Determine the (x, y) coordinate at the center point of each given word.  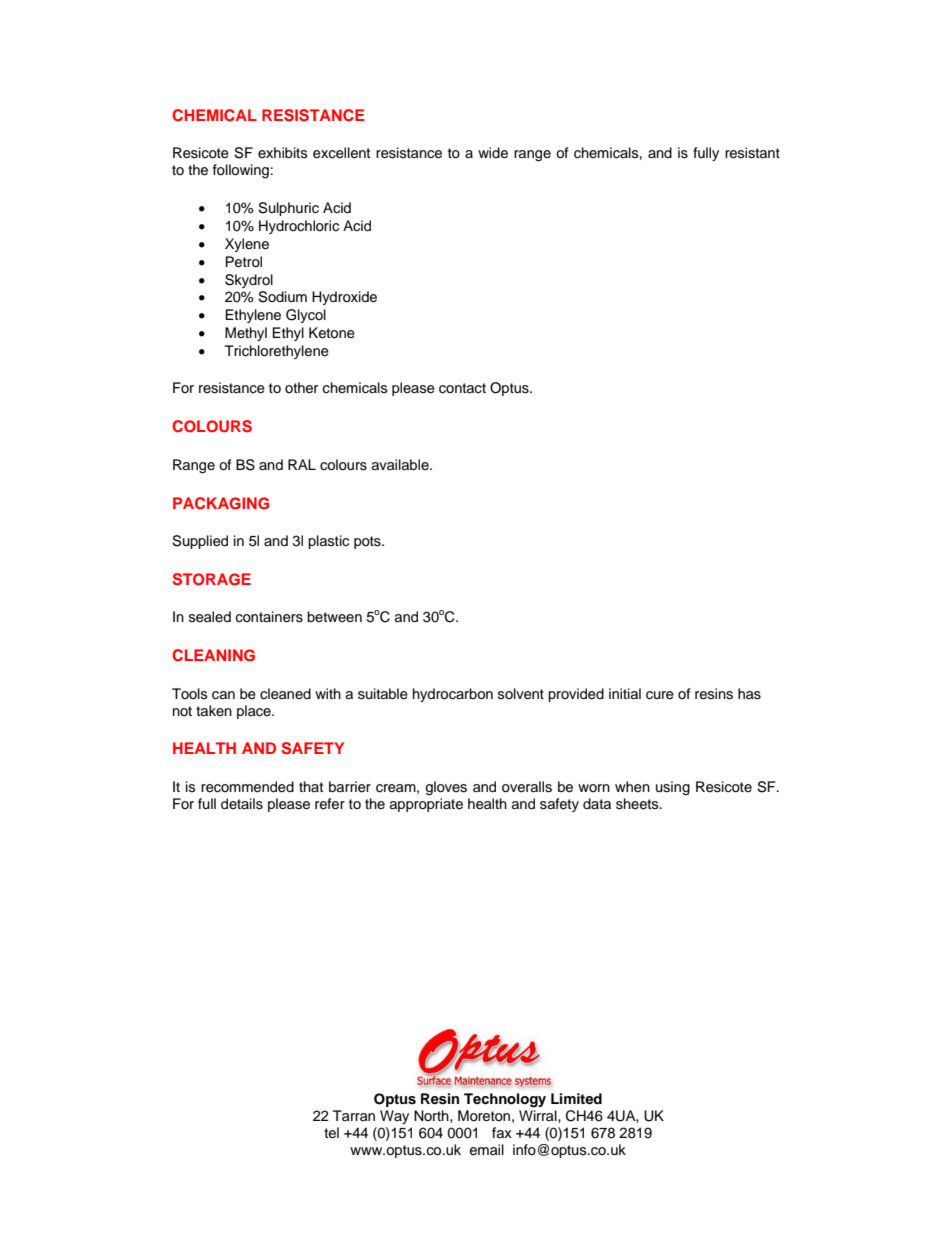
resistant (752, 153)
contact (462, 388)
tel (331, 1133)
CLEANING (213, 655)
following (241, 171)
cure (660, 695)
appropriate (426, 805)
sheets (638, 804)
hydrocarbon (453, 695)
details (242, 804)
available (401, 464)
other (301, 388)
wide (493, 153)
